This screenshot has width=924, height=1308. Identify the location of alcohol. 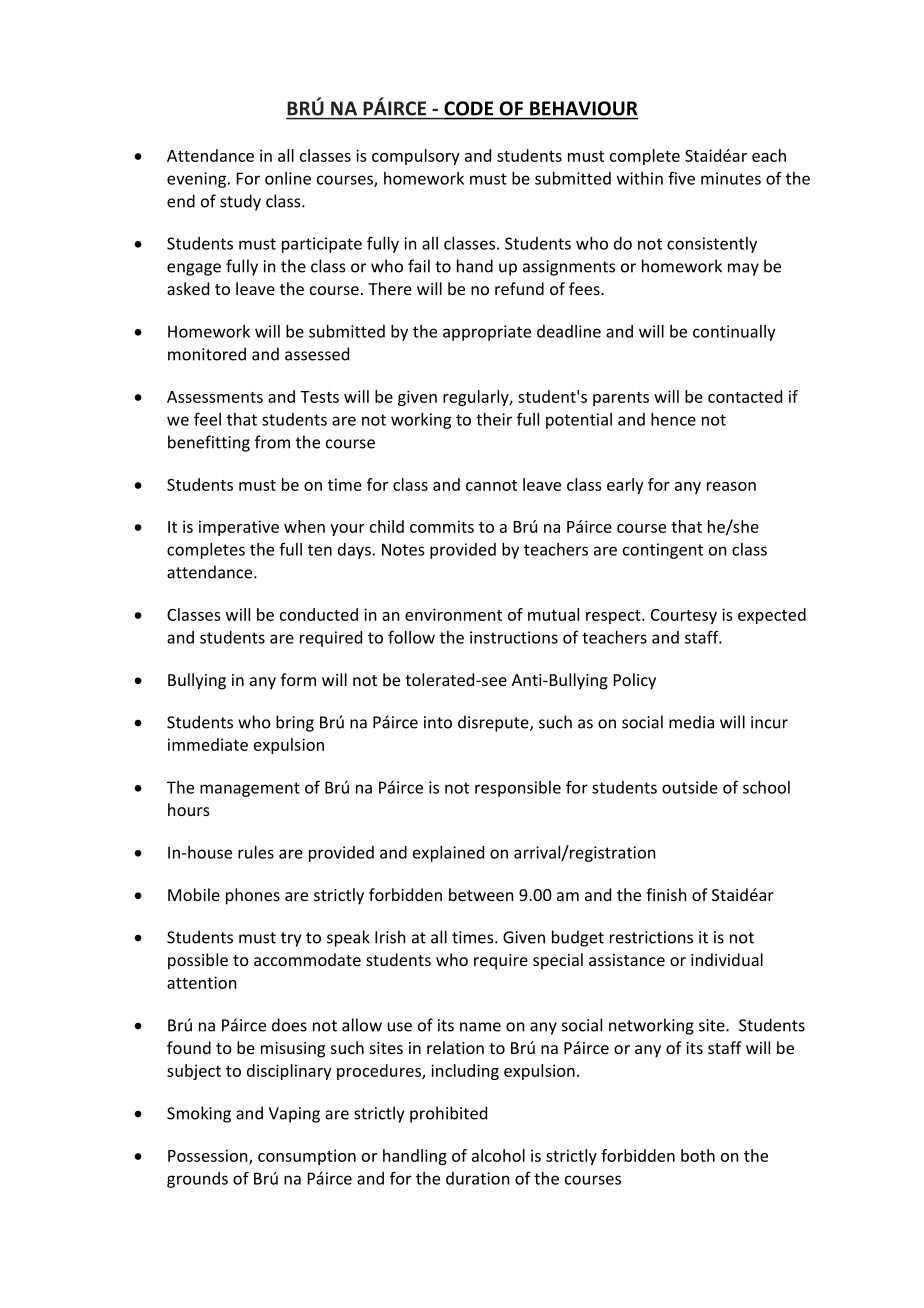
(498, 1155).
